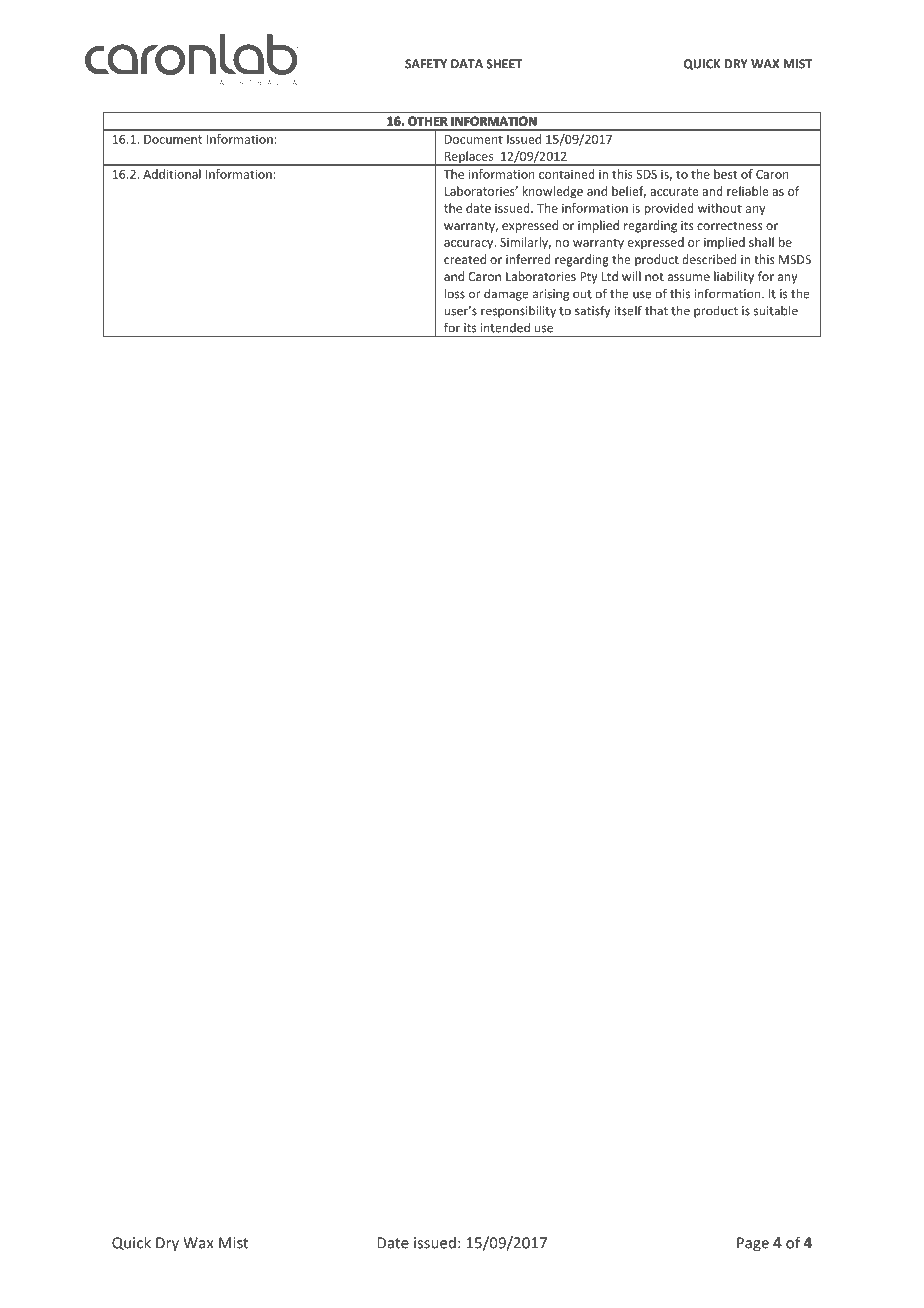  I want to click on suitable, so click(776, 310).
